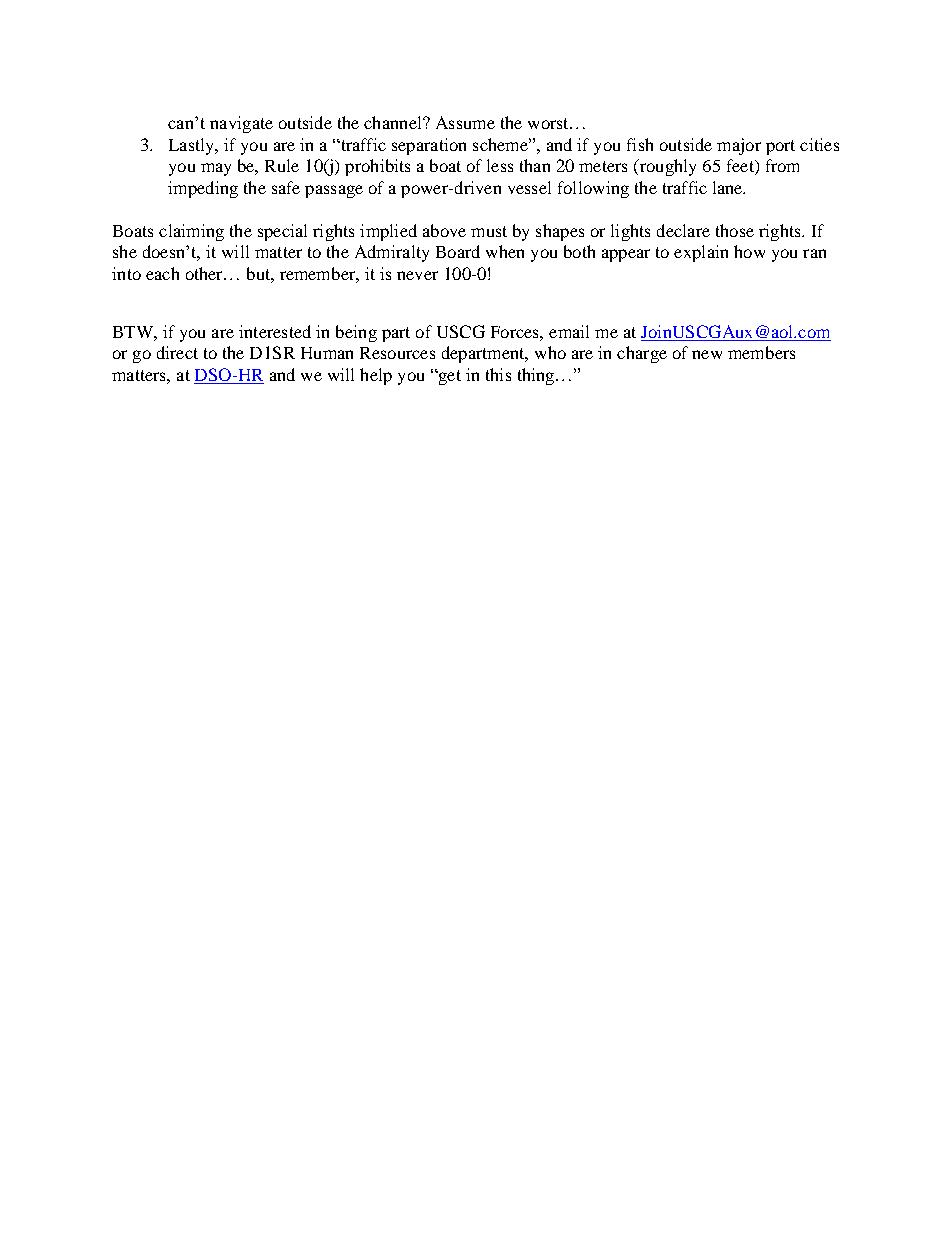  I want to click on other, so click(205, 273).
